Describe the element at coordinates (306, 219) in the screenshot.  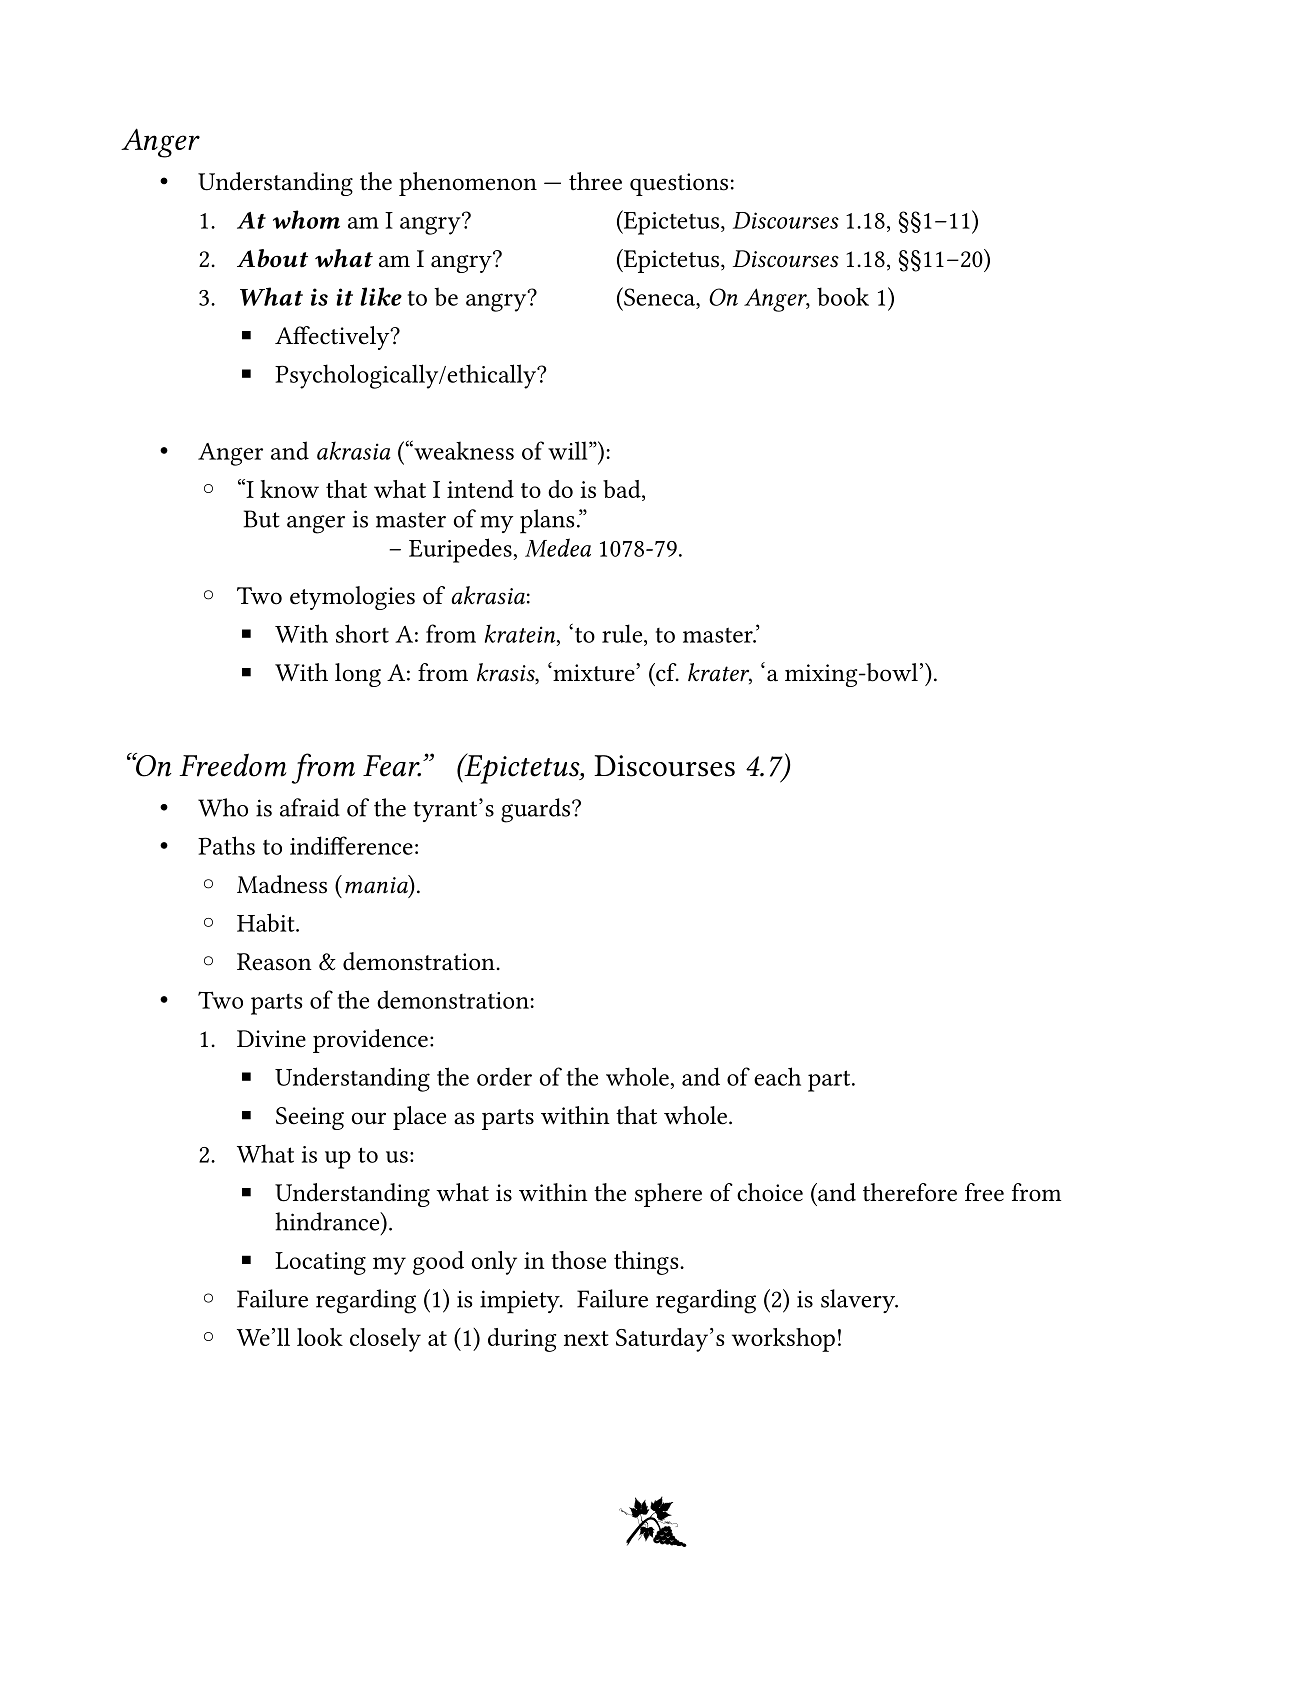
I see `whom` at that location.
